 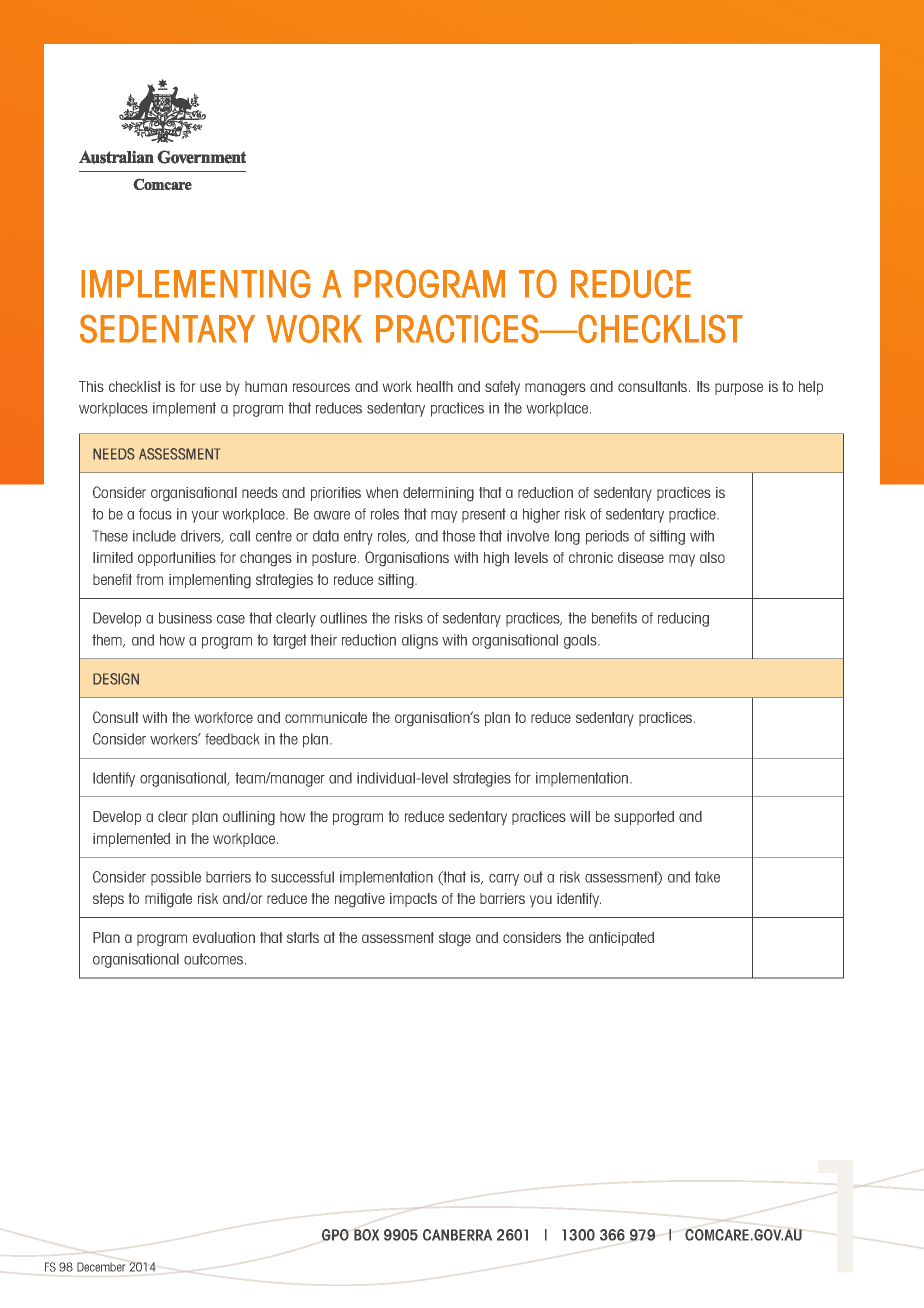 What do you see at coordinates (249, 818) in the screenshot?
I see `outlining` at bounding box center [249, 818].
